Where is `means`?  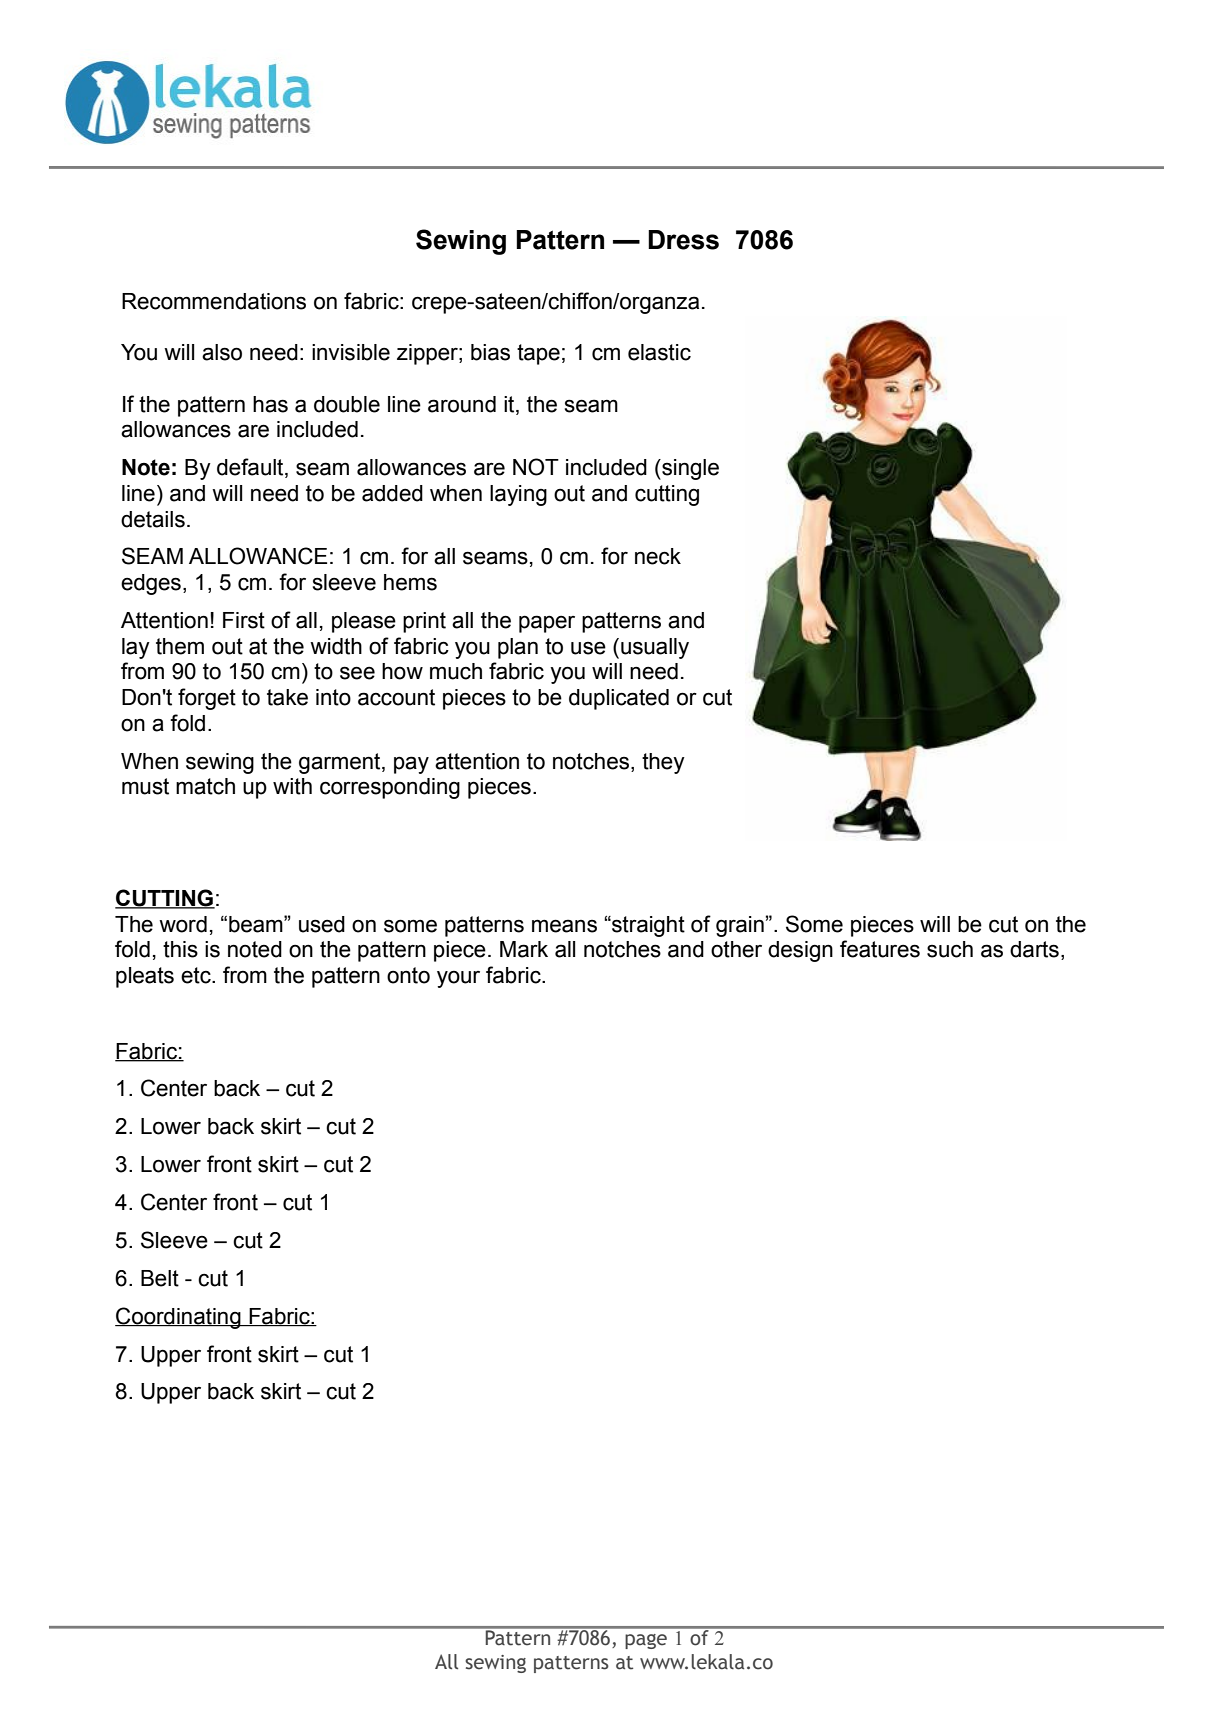
means is located at coordinates (564, 926).
